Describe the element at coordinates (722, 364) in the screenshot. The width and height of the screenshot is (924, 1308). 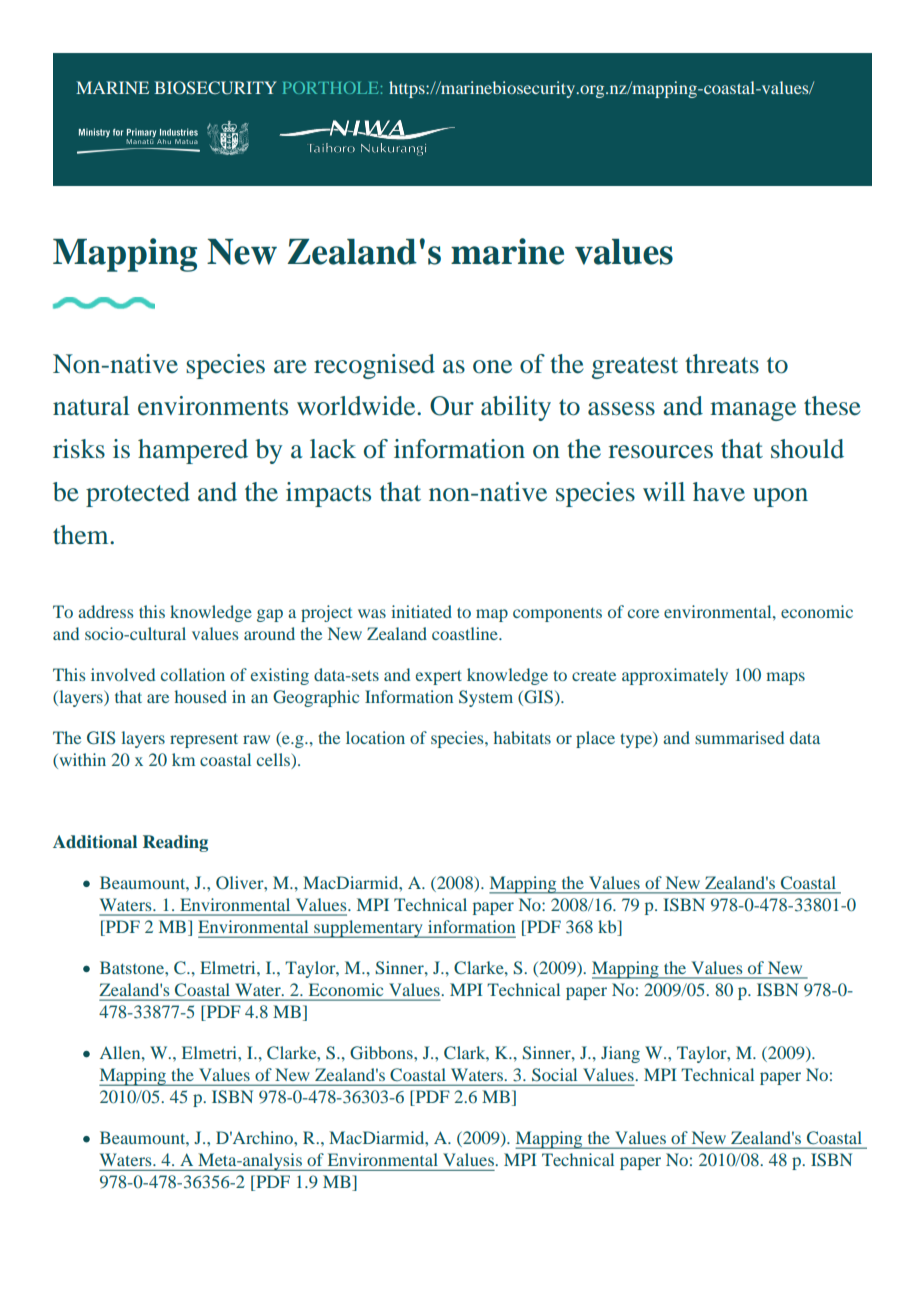
I see `threats` at that location.
